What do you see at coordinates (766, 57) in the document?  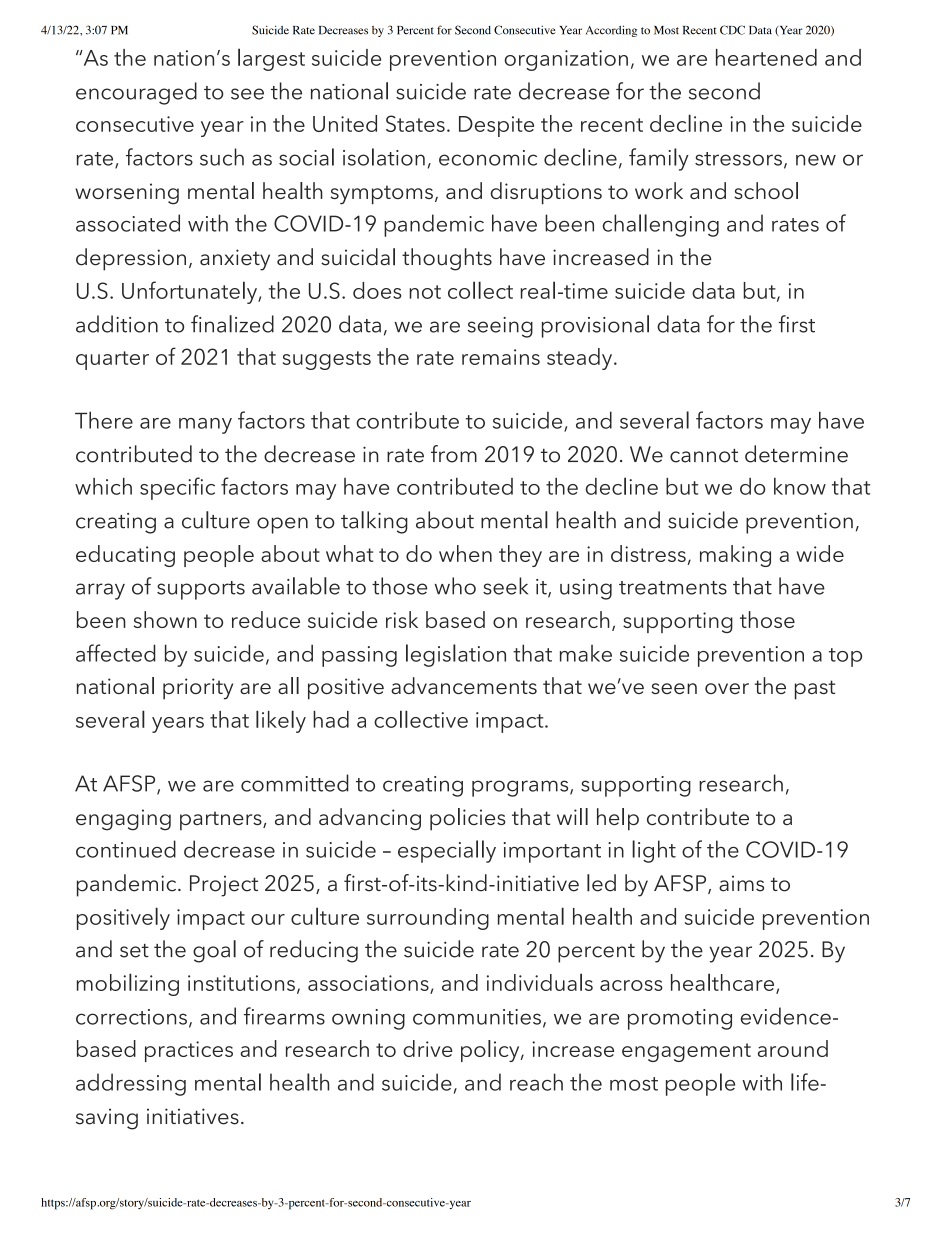 I see `heartened` at bounding box center [766, 57].
